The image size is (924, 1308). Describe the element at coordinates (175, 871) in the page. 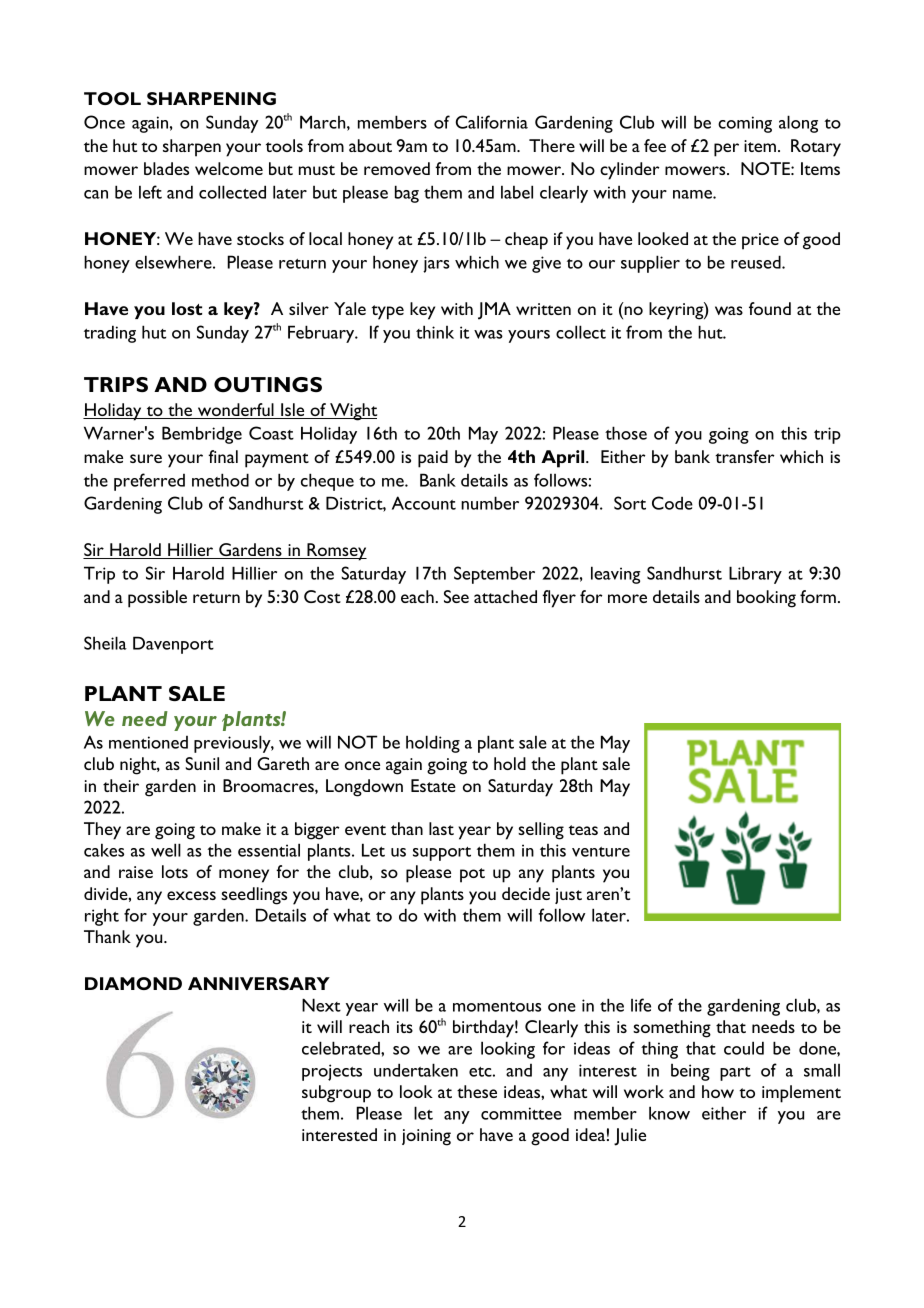

I see `lots` at that location.
